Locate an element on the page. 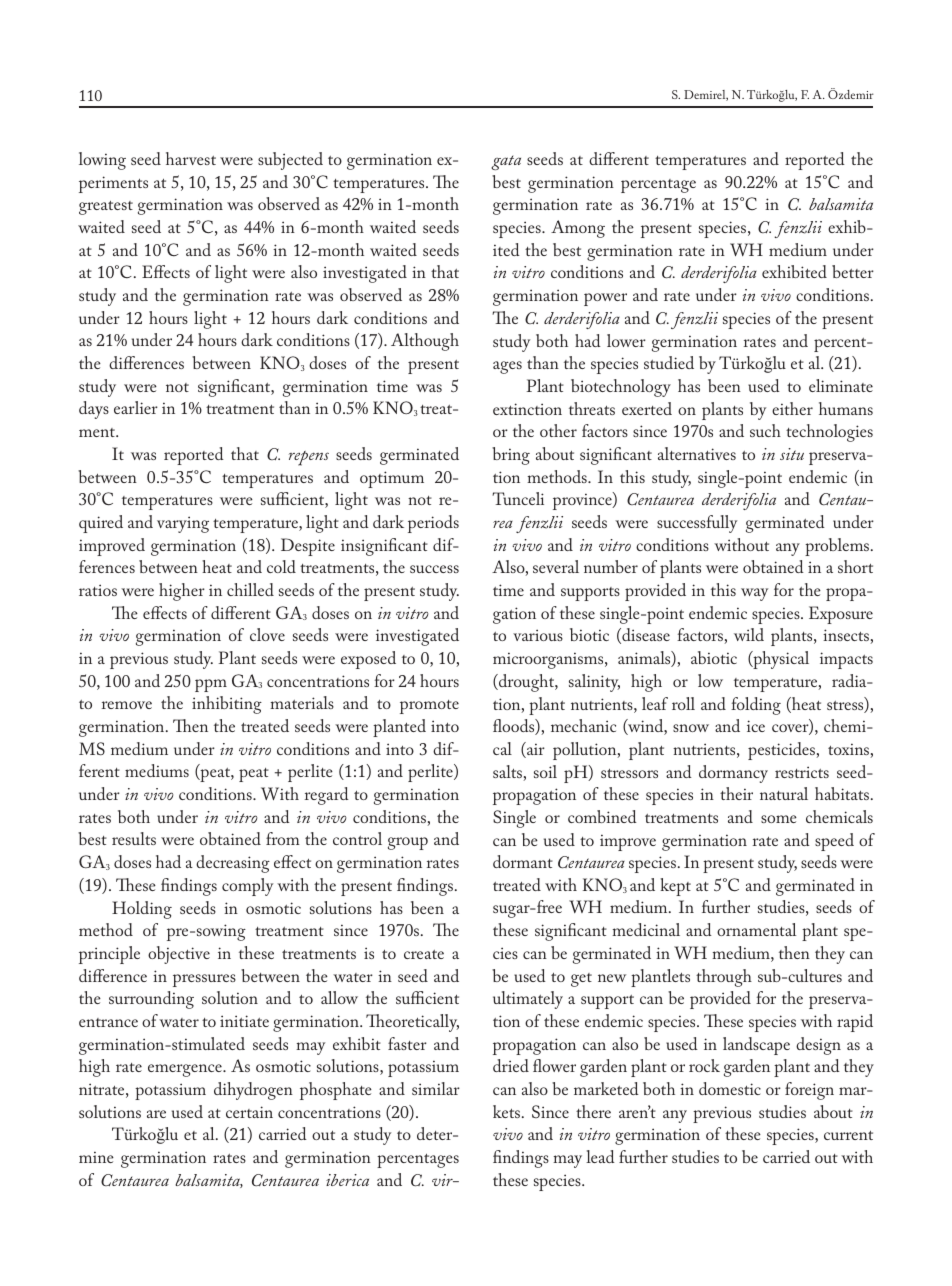  earlier is located at coordinates (136, 407).
